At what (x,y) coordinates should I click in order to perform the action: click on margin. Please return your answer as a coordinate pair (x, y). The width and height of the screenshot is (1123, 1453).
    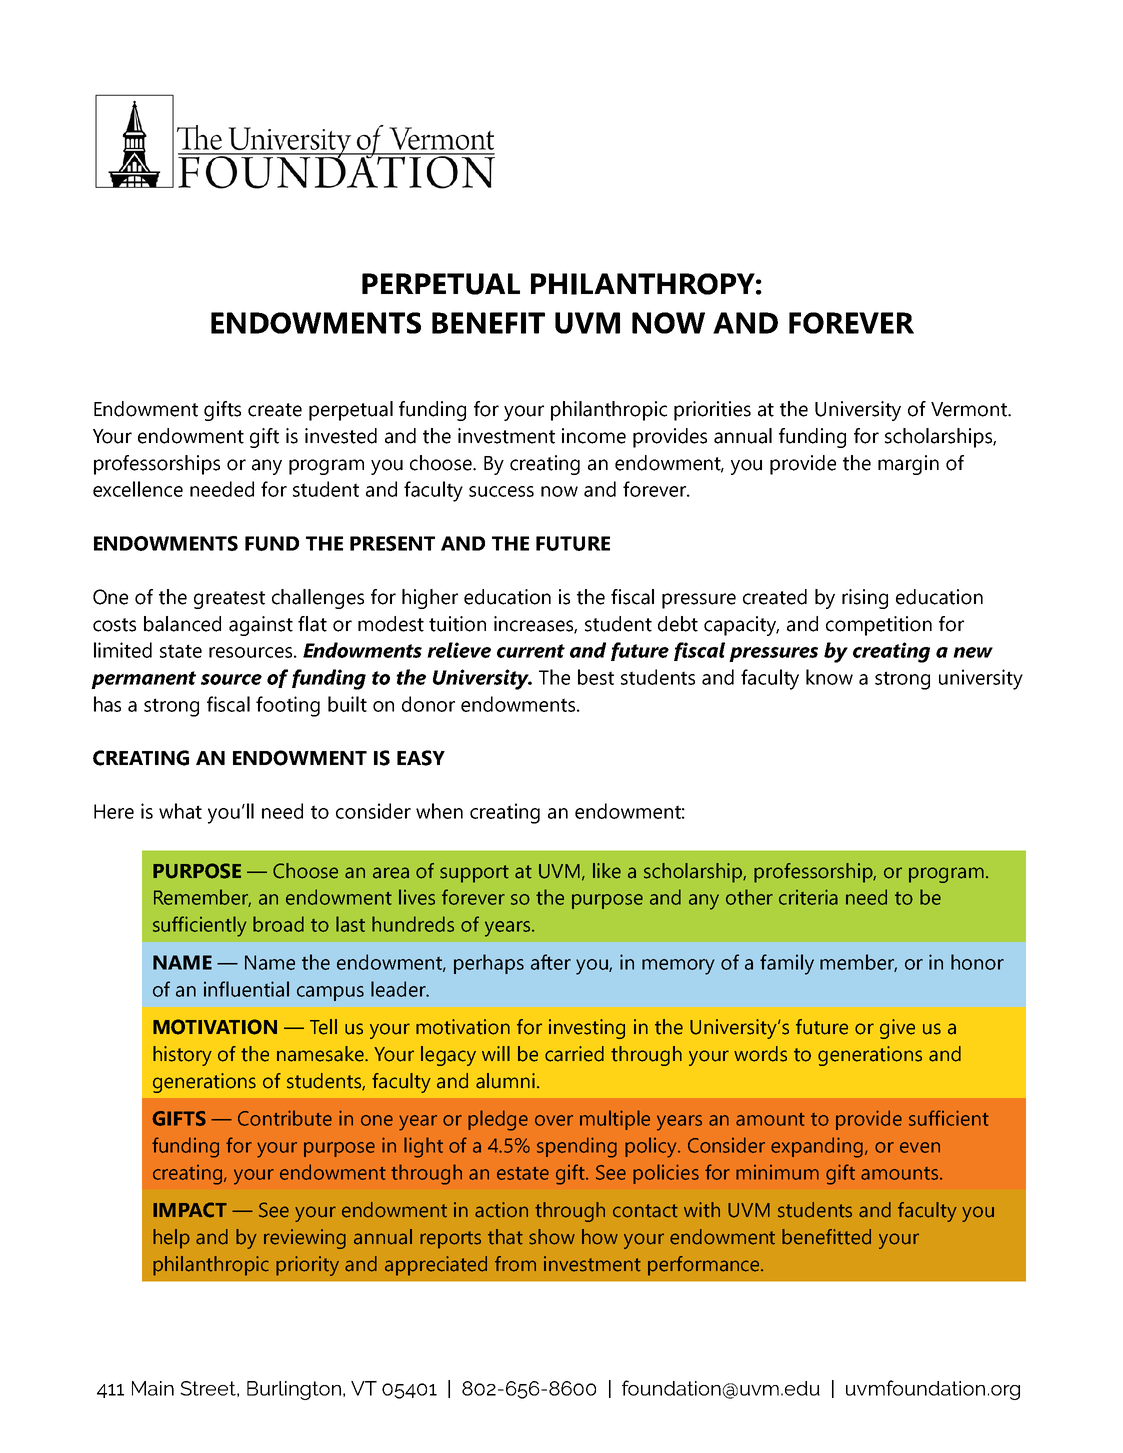
    Looking at the image, I should click on (908, 465).
